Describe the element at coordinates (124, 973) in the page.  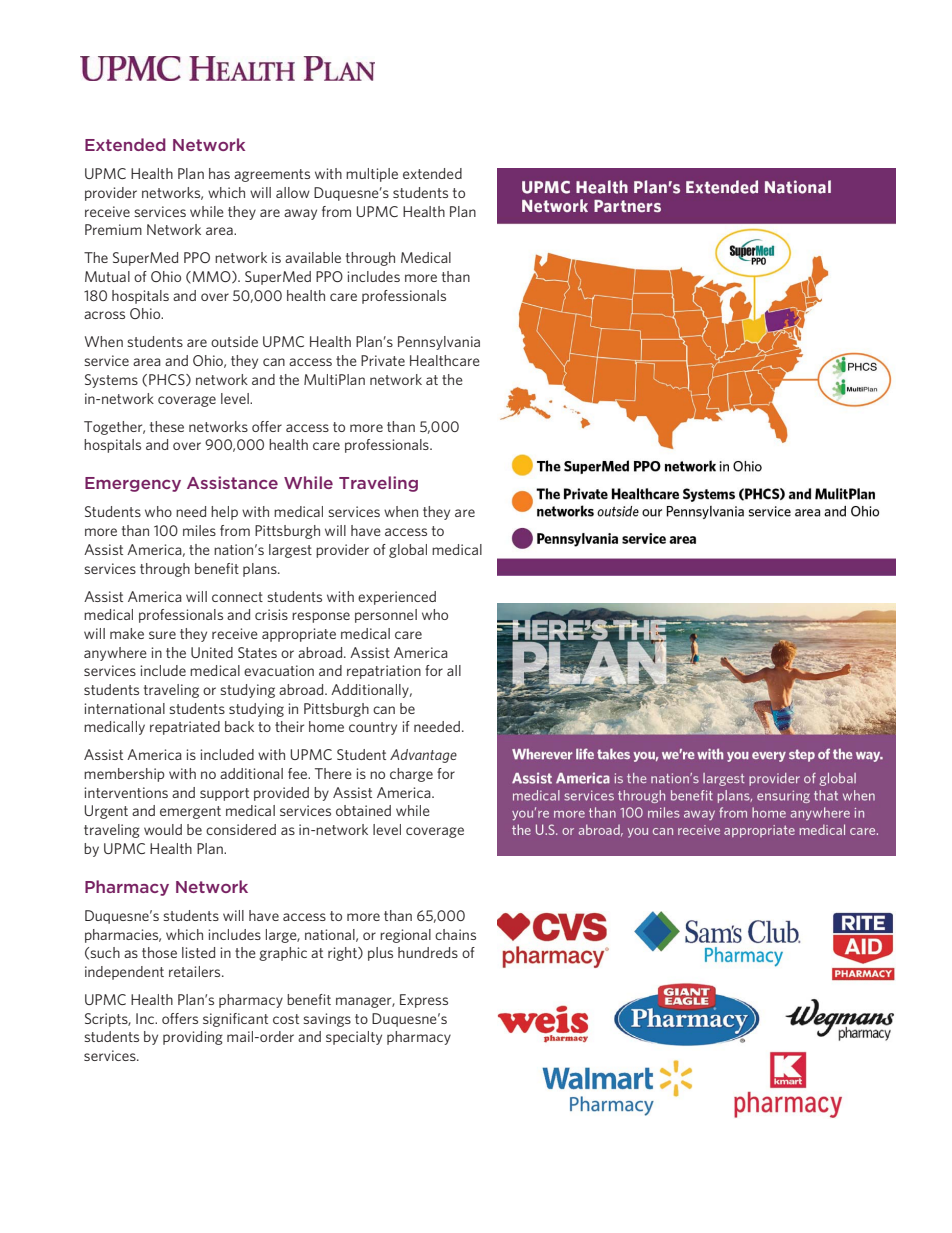
I see `independent` at that location.
